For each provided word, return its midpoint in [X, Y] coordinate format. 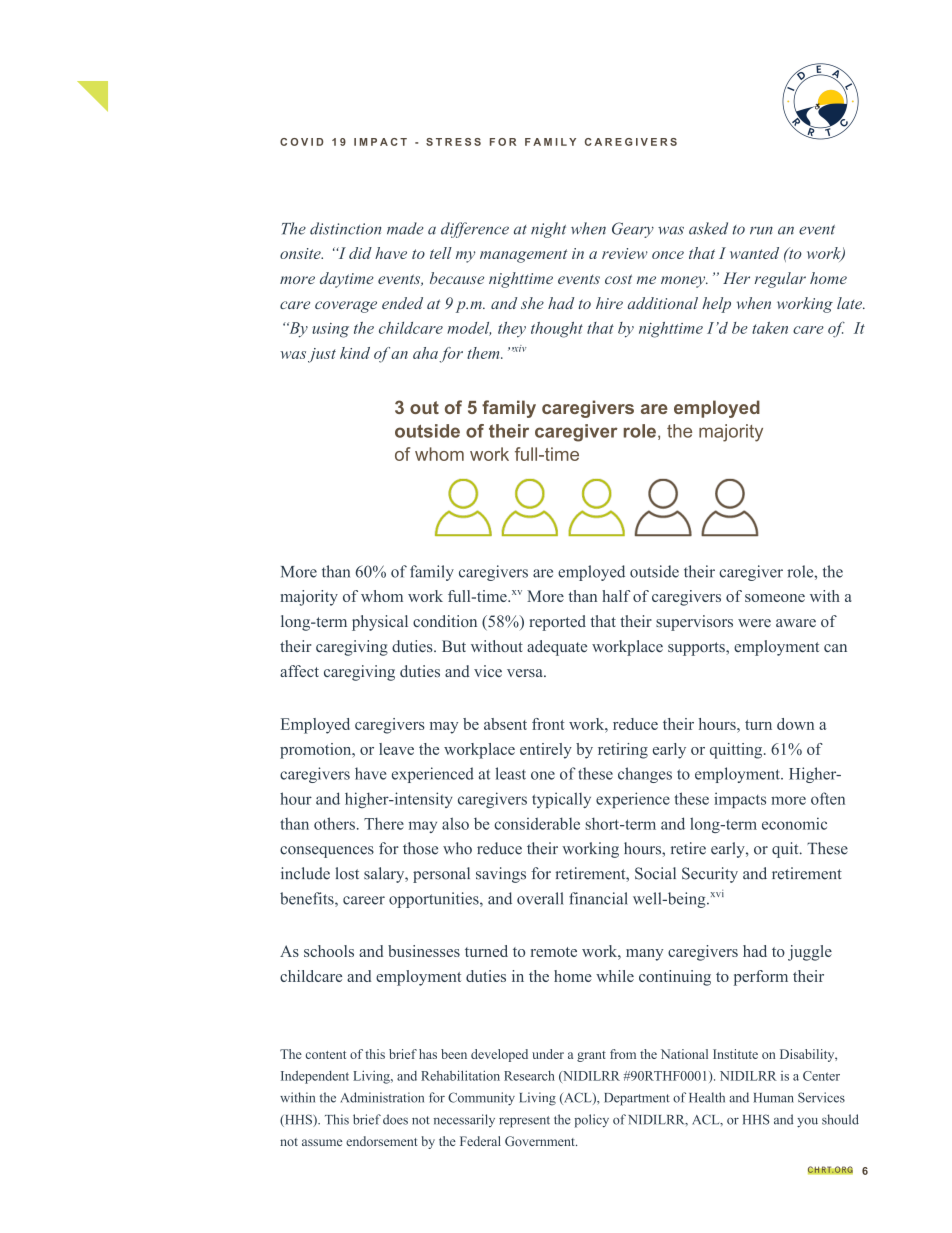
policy [591, 1121]
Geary [633, 230]
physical [380, 623]
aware [796, 623]
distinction [345, 228]
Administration [382, 1097]
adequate [557, 648]
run [761, 230]
